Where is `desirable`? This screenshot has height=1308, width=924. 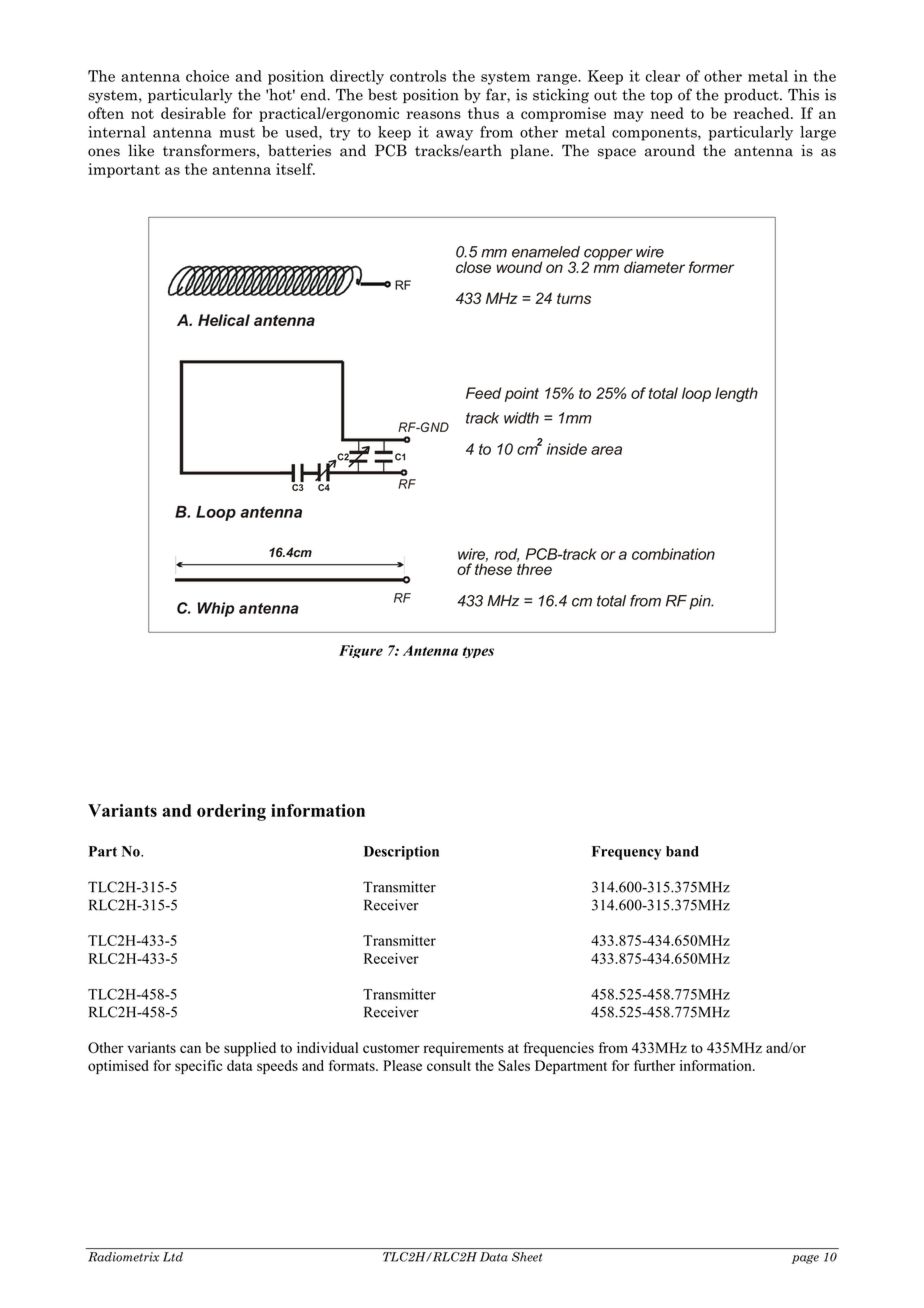 desirable is located at coordinates (193, 113).
